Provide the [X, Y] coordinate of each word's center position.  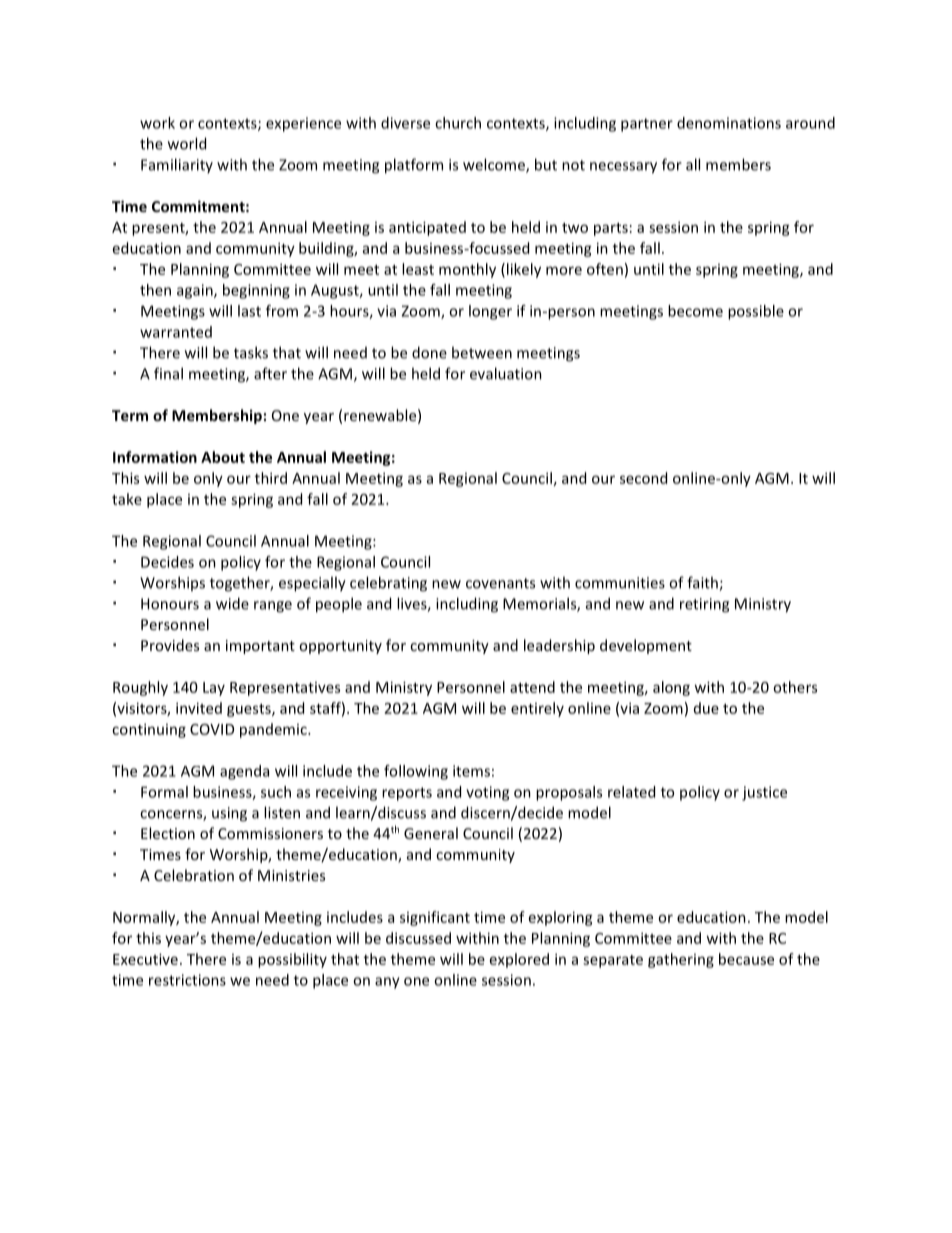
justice [764, 793]
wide [232, 603]
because [746, 959]
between [482, 352]
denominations [729, 123]
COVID [212, 729]
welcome [495, 165]
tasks [251, 352]
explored [519, 960]
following [416, 772]
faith [703, 583]
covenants [500, 583]
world [187, 143]
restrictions [187, 980]
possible [756, 312]
